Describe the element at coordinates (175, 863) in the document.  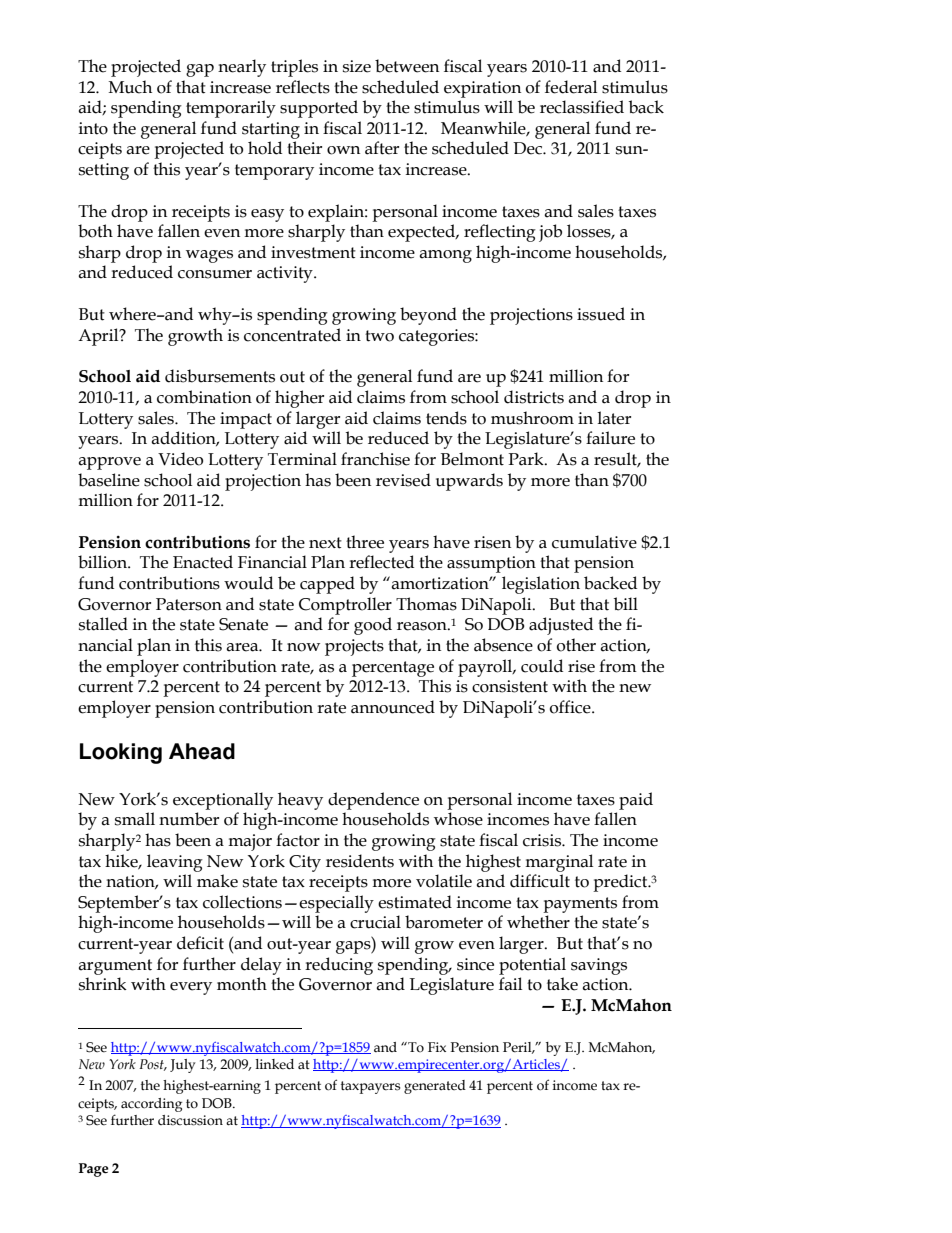
I see `leaving` at that location.
